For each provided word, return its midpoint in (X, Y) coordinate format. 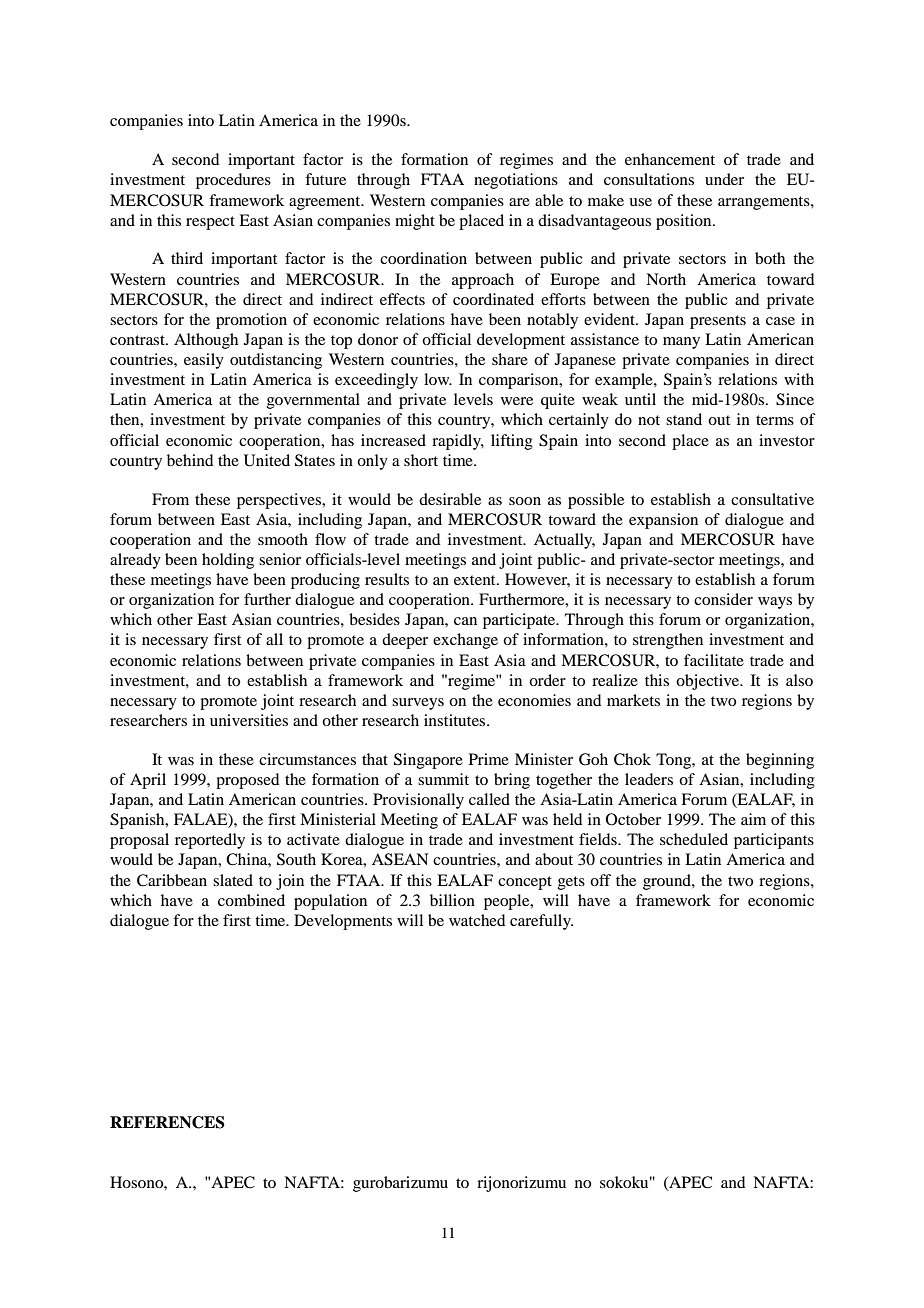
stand (684, 419)
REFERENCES (167, 1122)
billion (452, 900)
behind (190, 460)
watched (477, 920)
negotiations (516, 181)
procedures (233, 181)
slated (233, 880)
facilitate (714, 660)
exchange (465, 641)
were (517, 401)
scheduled (694, 839)
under (724, 179)
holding (228, 561)
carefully (541, 922)
